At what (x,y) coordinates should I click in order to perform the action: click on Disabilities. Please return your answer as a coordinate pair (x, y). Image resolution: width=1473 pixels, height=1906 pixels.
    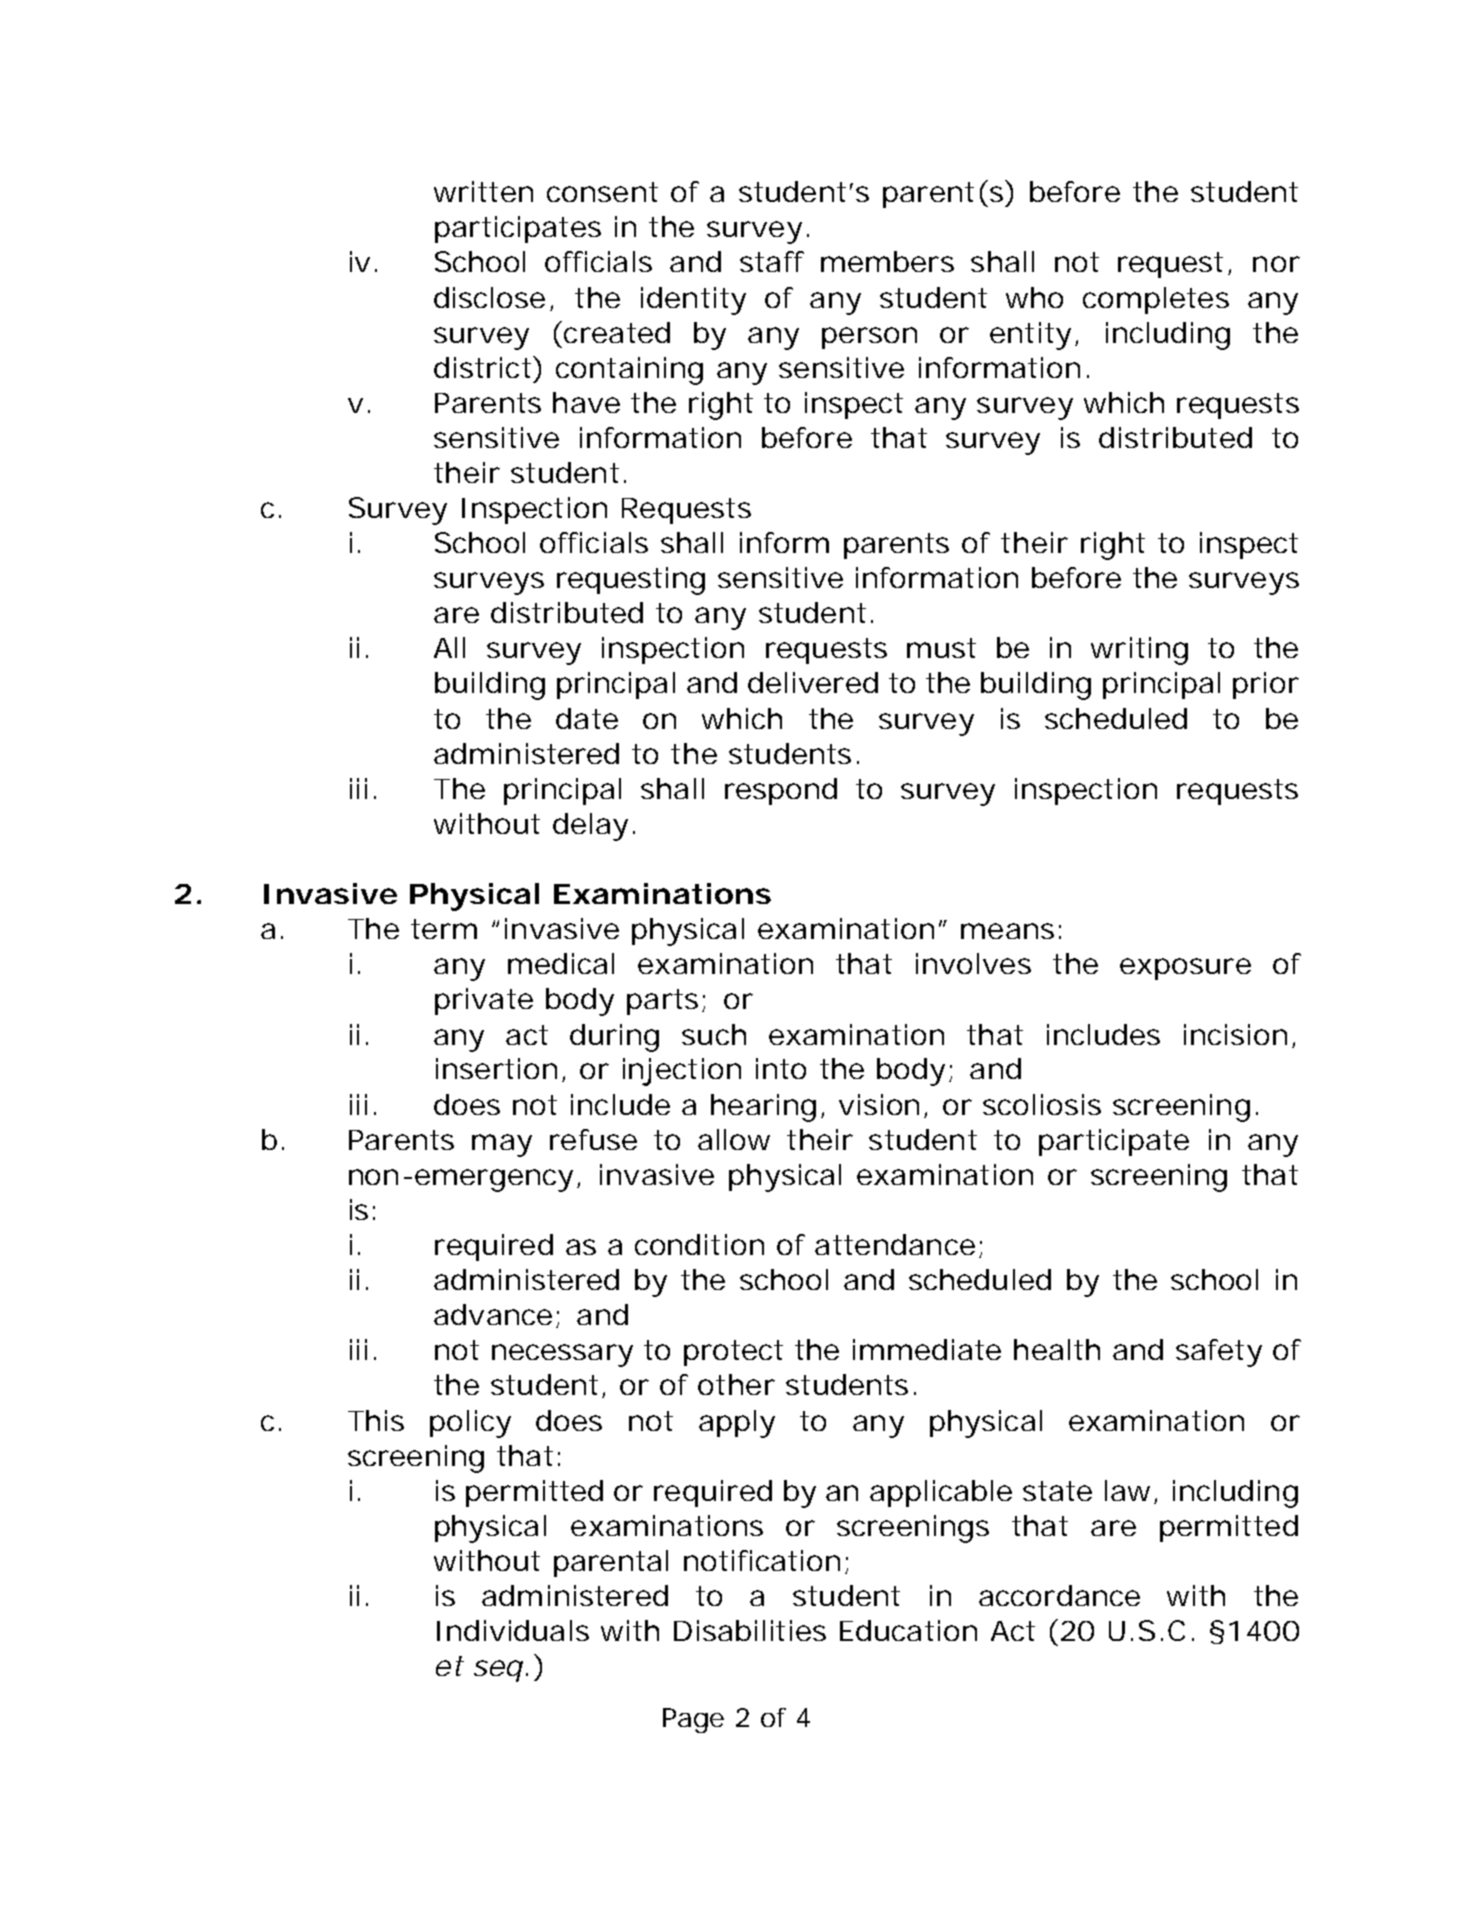
    Looking at the image, I should click on (750, 1630).
